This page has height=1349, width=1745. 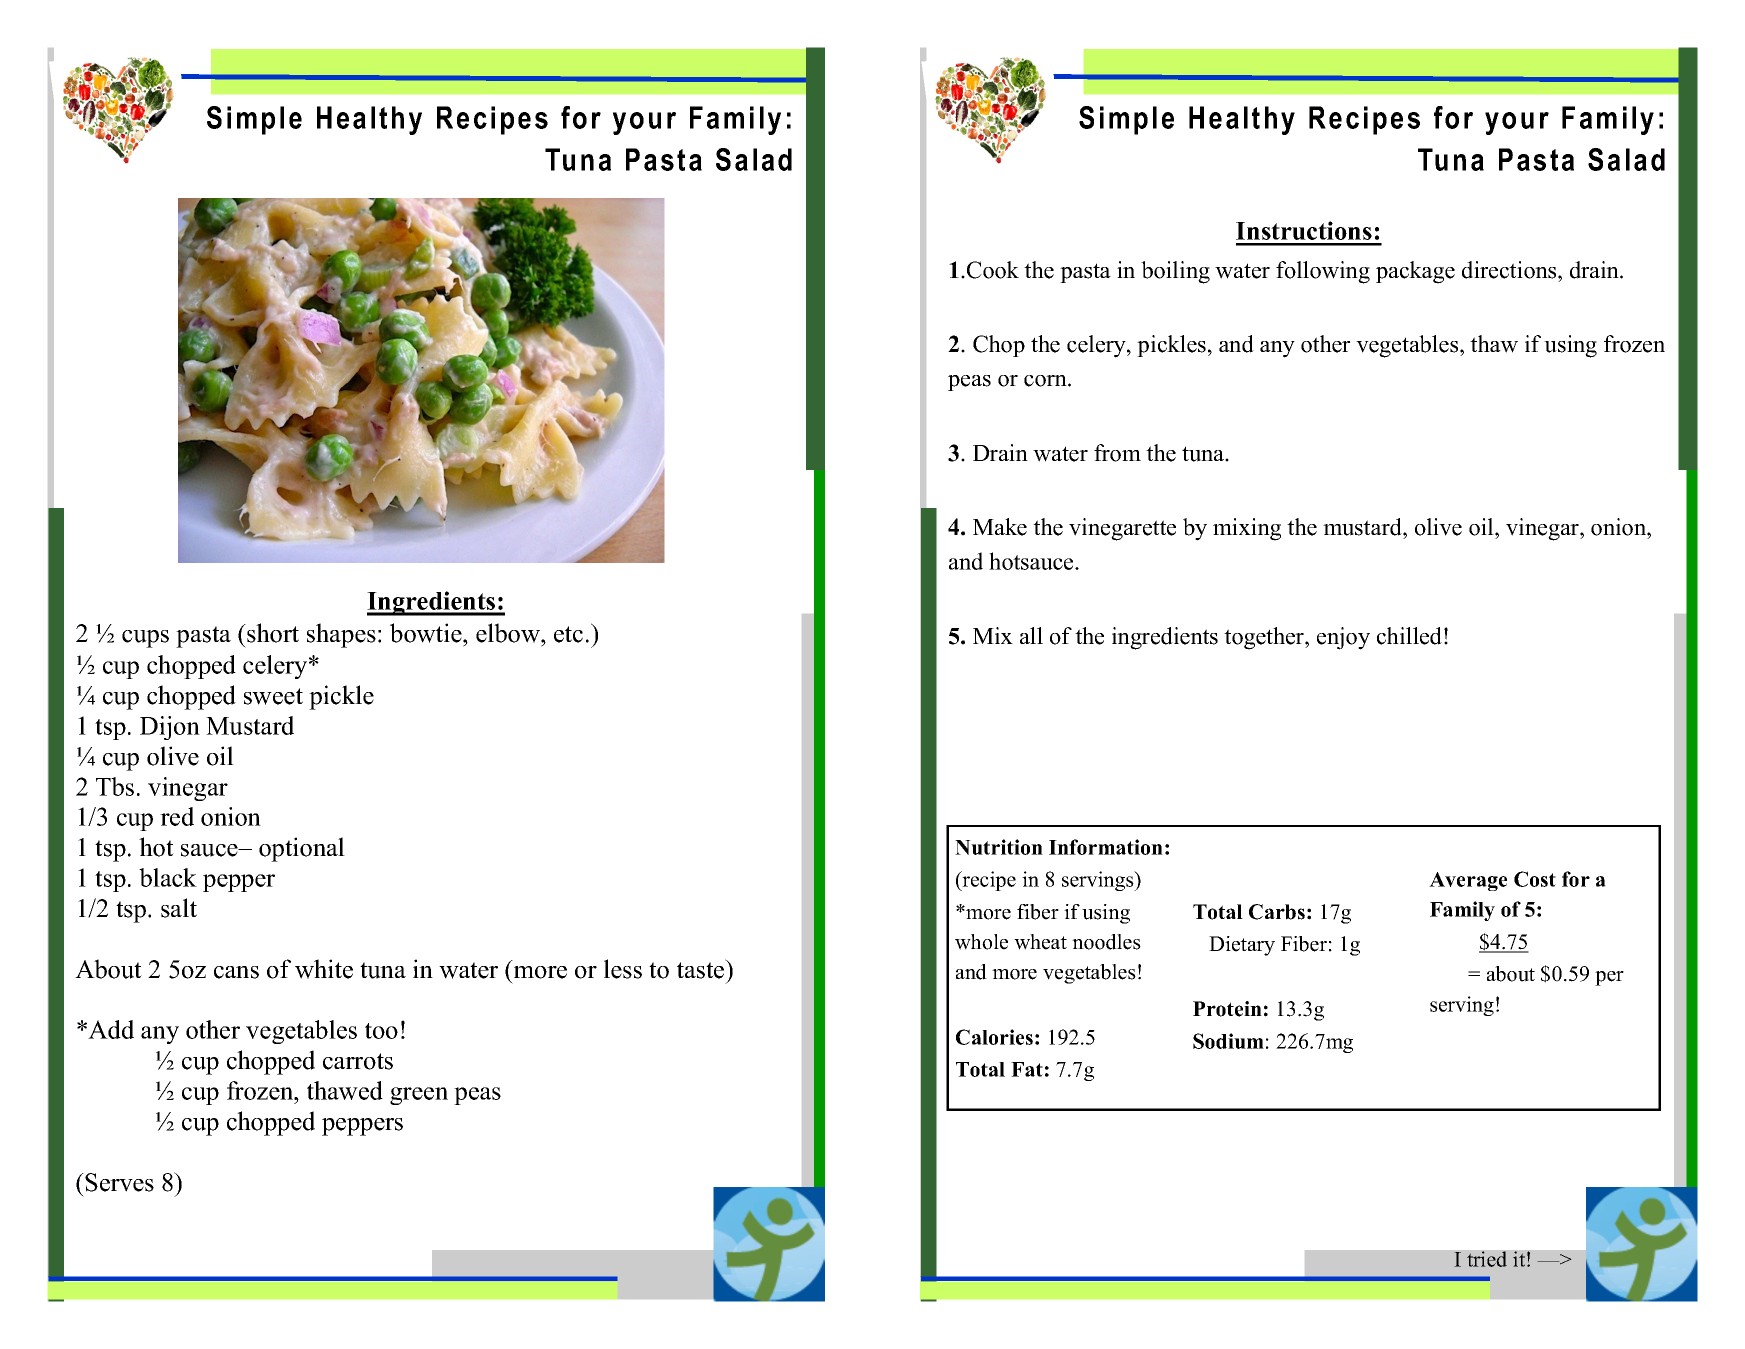 I want to click on Calories, so click(x=994, y=1037).
